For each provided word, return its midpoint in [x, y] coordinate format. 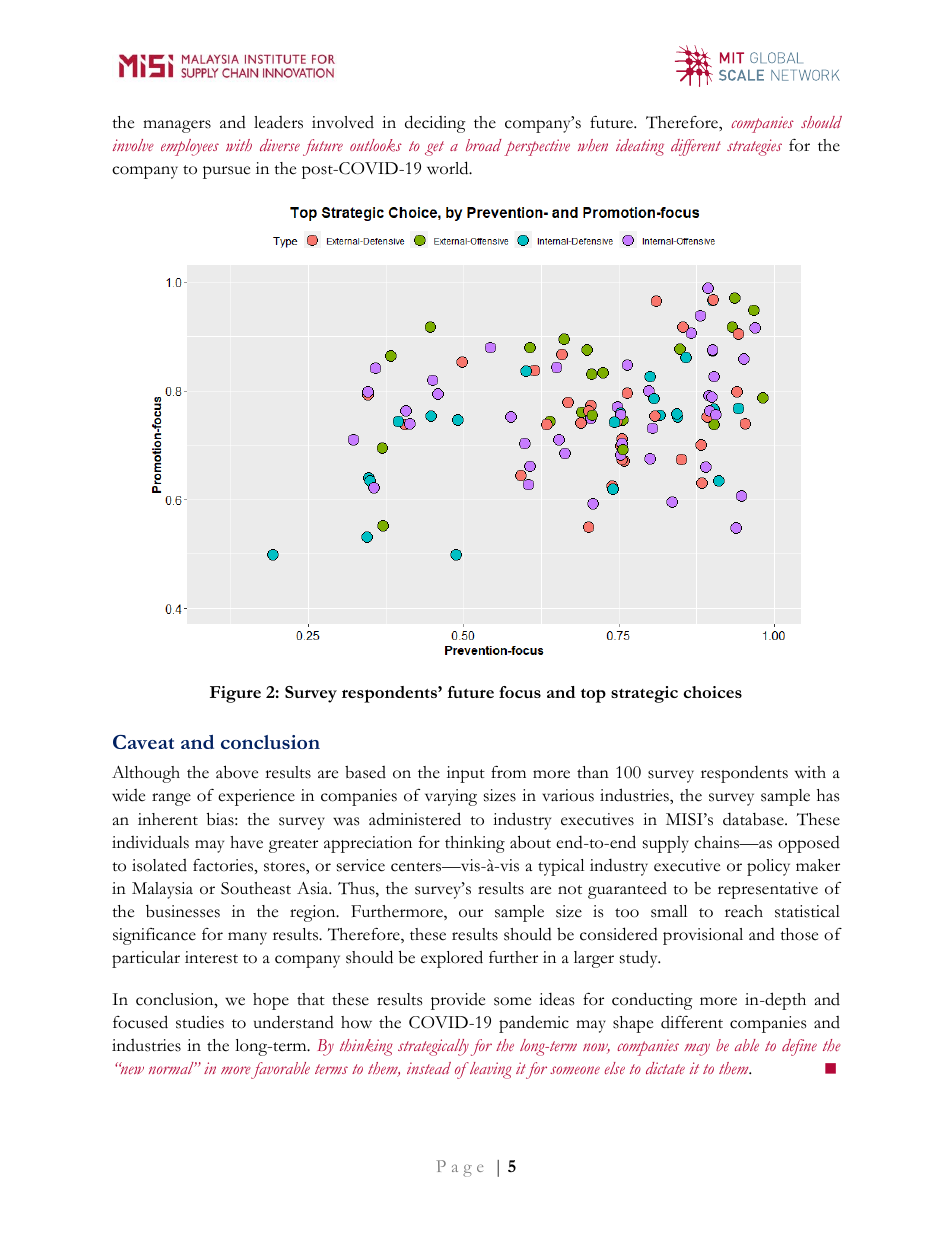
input [466, 774]
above [237, 772]
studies [200, 1022]
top [593, 696]
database [754, 819]
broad [484, 145]
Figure [235, 694]
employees [190, 147]
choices [712, 692]
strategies [754, 147]
